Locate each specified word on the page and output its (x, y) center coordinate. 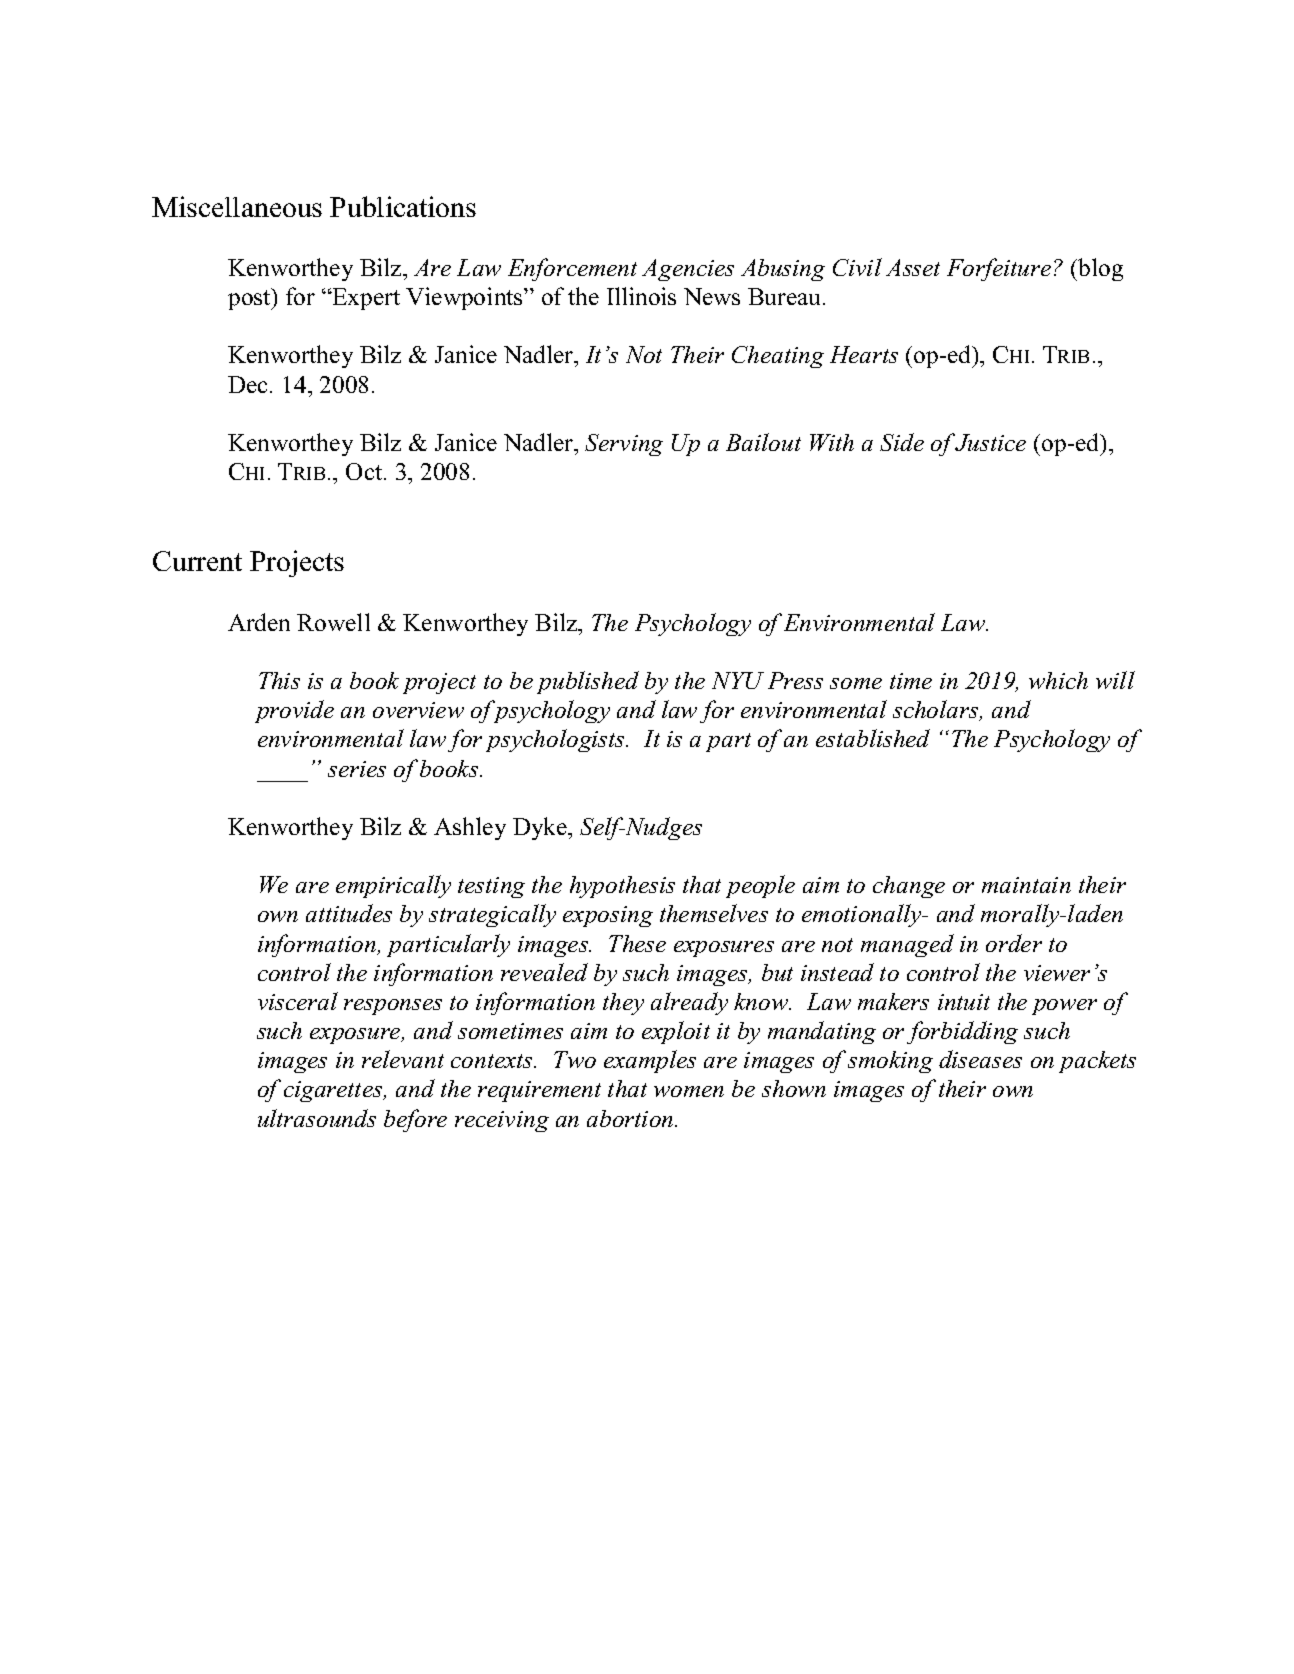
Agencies (688, 270)
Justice (990, 442)
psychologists (556, 740)
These (637, 943)
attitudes (349, 913)
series (357, 769)
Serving (624, 445)
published (588, 682)
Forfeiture (999, 269)
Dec (249, 384)
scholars (937, 710)
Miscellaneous (237, 206)
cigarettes (334, 1091)
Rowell (333, 622)
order (1014, 943)
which (1058, 680)
